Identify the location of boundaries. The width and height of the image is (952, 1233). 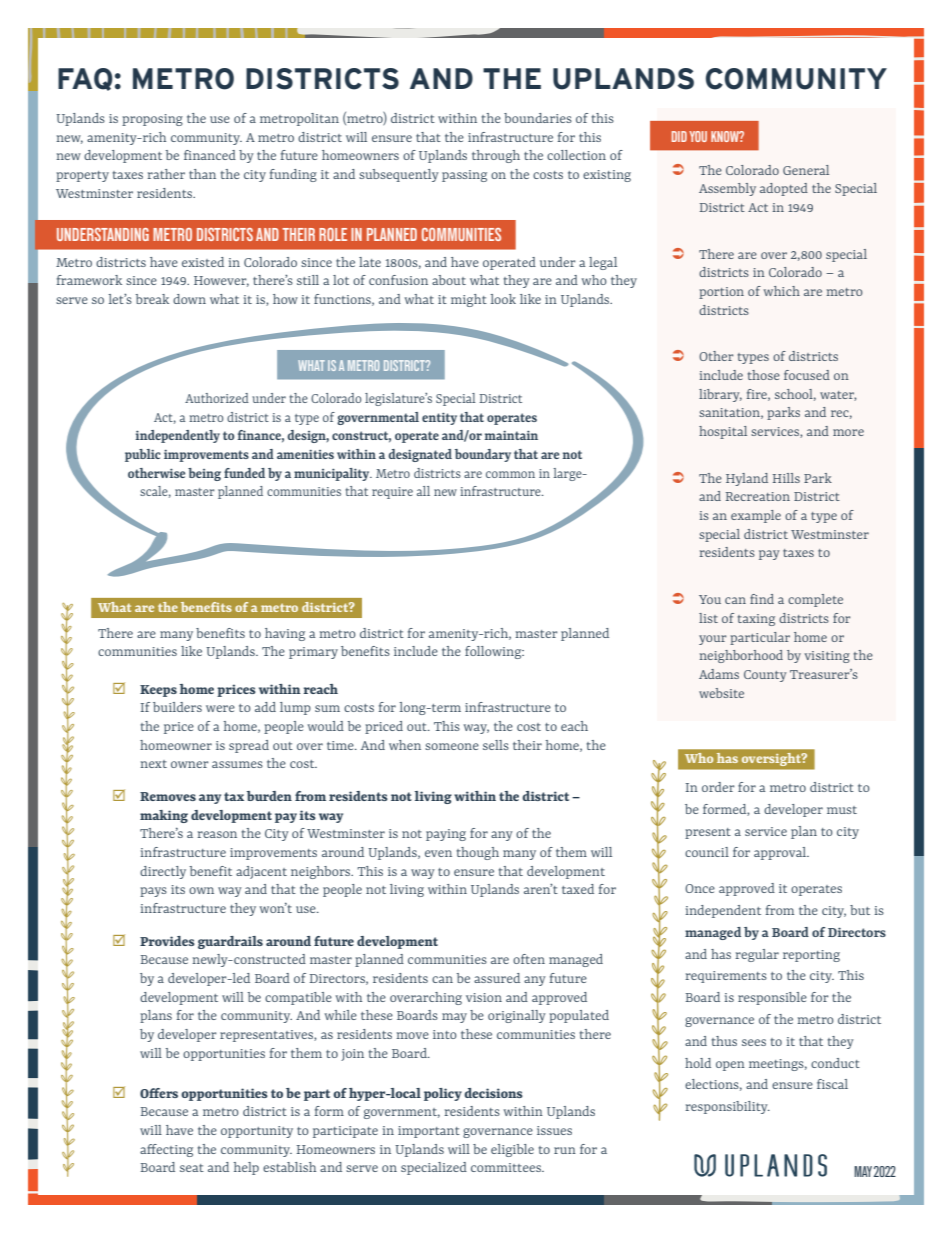
(538, 118).
